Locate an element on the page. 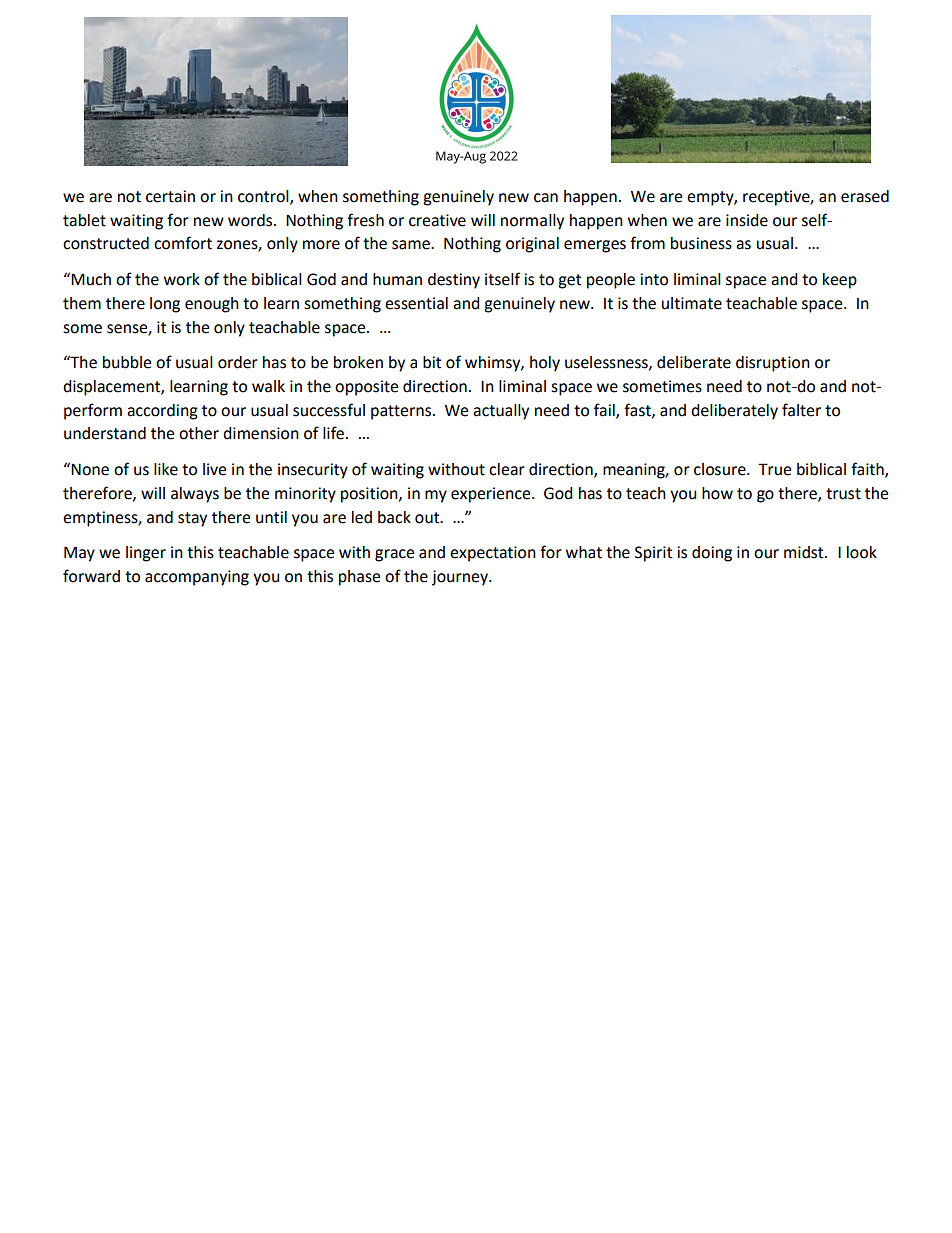  journey is located at coordinates (461, 578).
